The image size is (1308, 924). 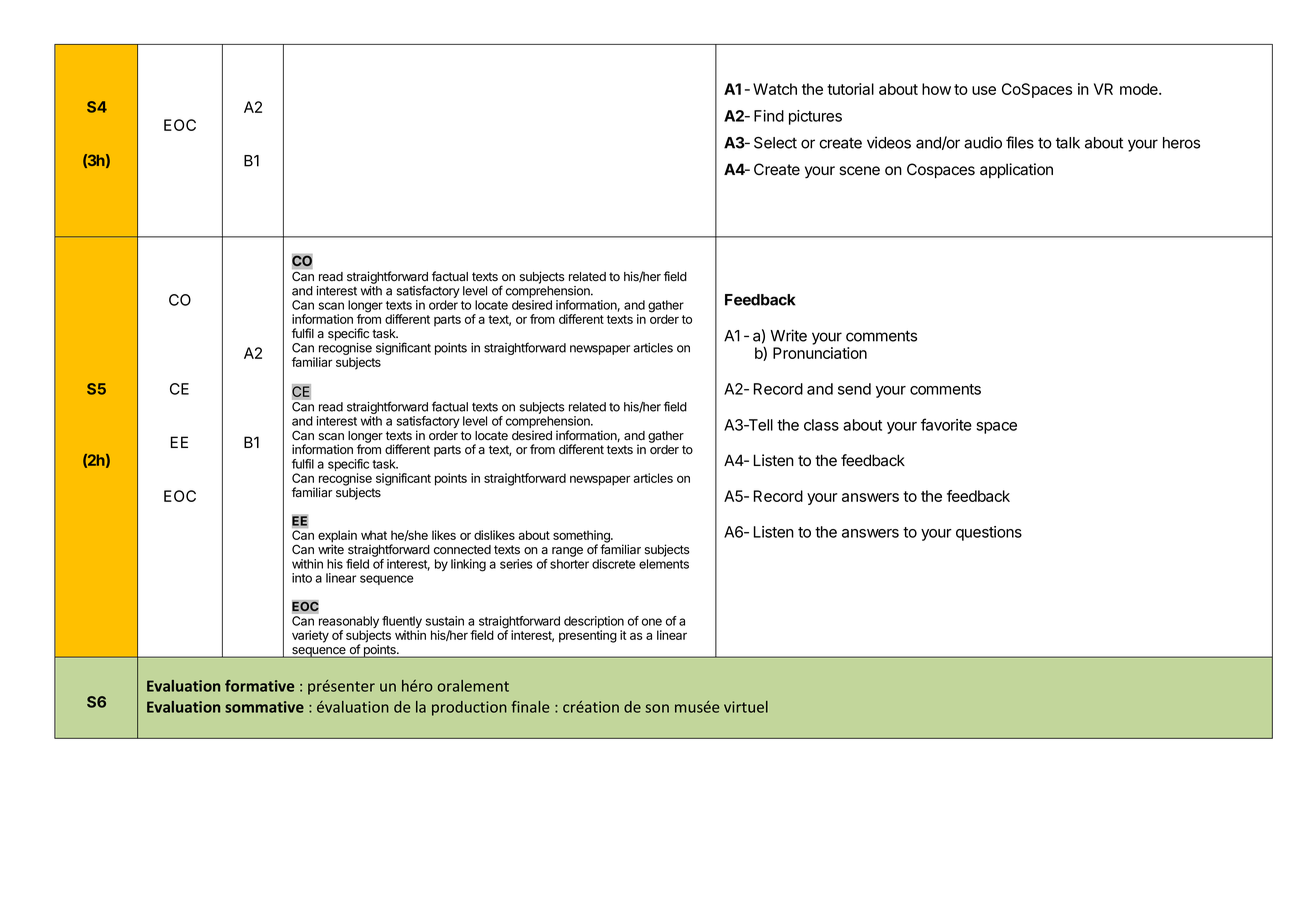 What do you see at coordinates (259, 686) in the screenshot?
I see `formative` at bounding box center [259, 686].
